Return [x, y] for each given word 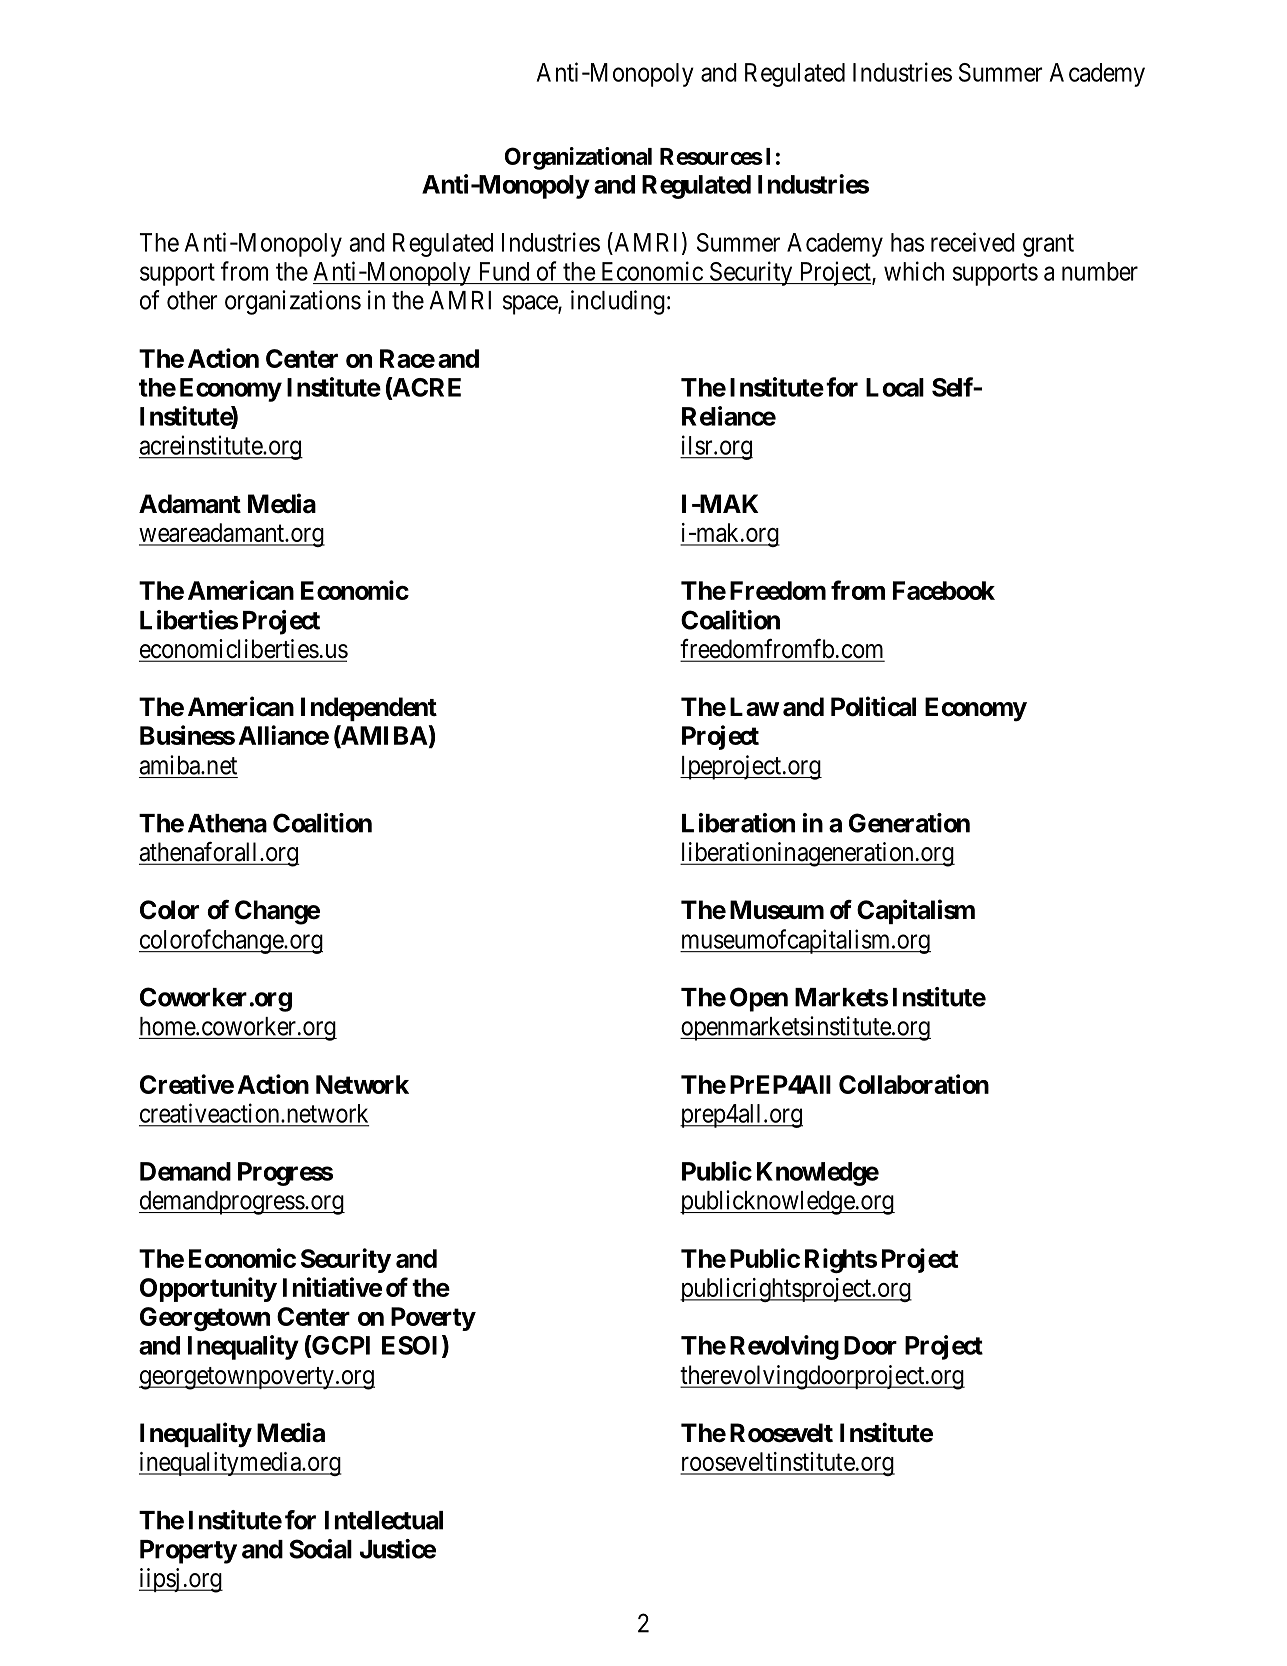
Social [320, 1549]
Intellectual [384, 1520]
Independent [369, 709]
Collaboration [914, 1084]
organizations [293, 302]
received [973, 242]
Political [873, 706]
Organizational [578, 158]
